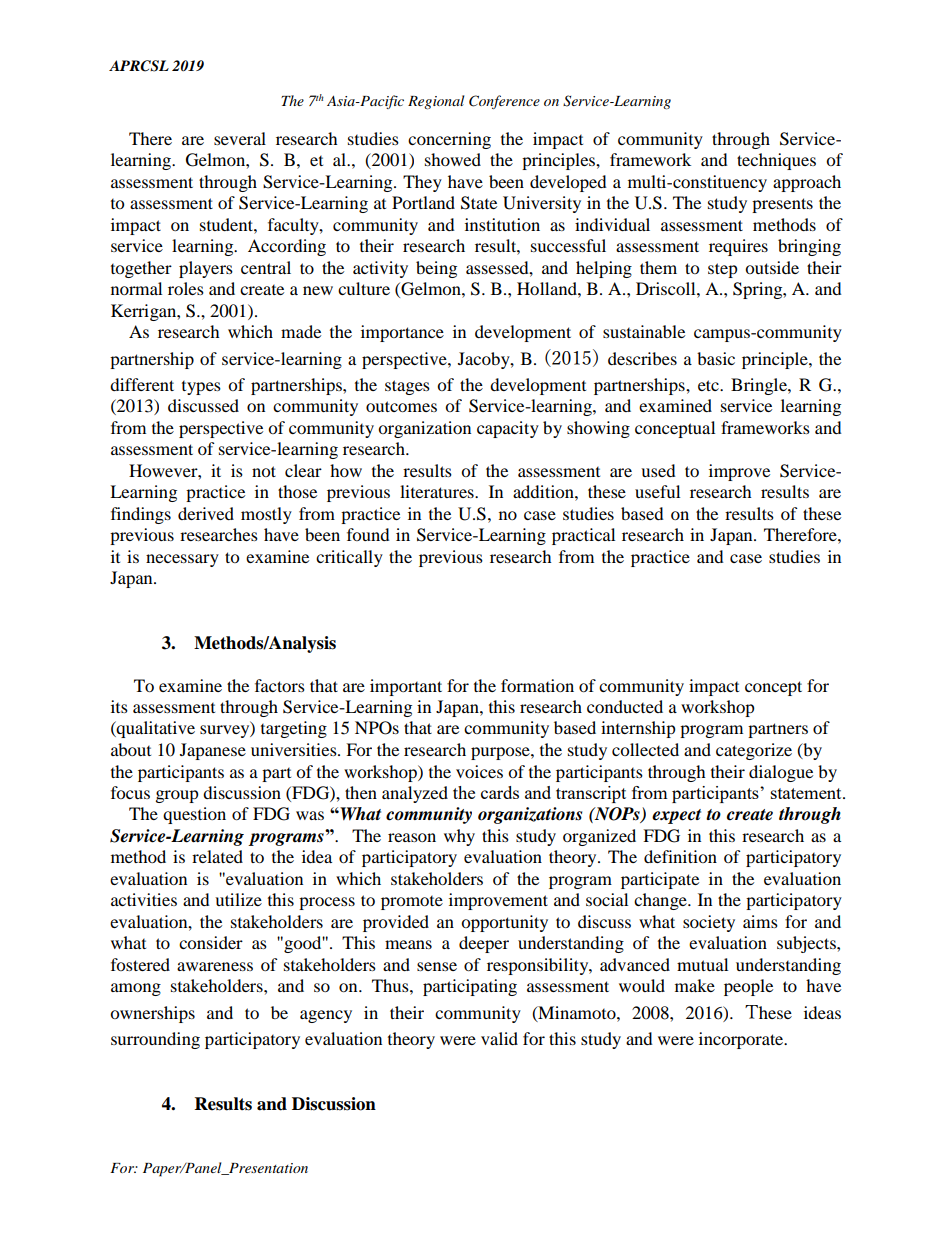 This page has height=1233, width=952. I want to click on techniques, so click(776, 161).
